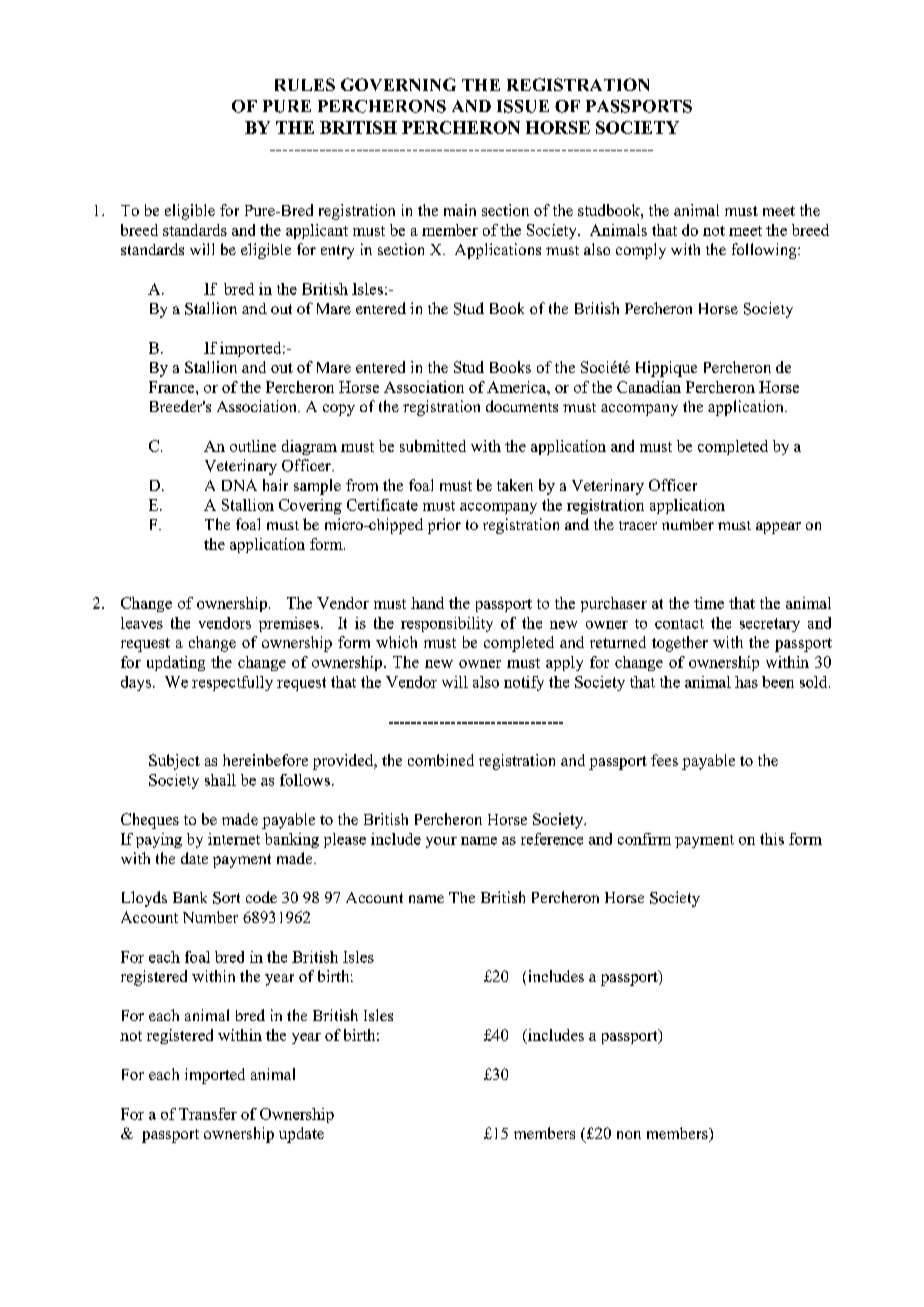  Describe the element at coordinates (305, 84) in the page. I see `RULES` at that location.
